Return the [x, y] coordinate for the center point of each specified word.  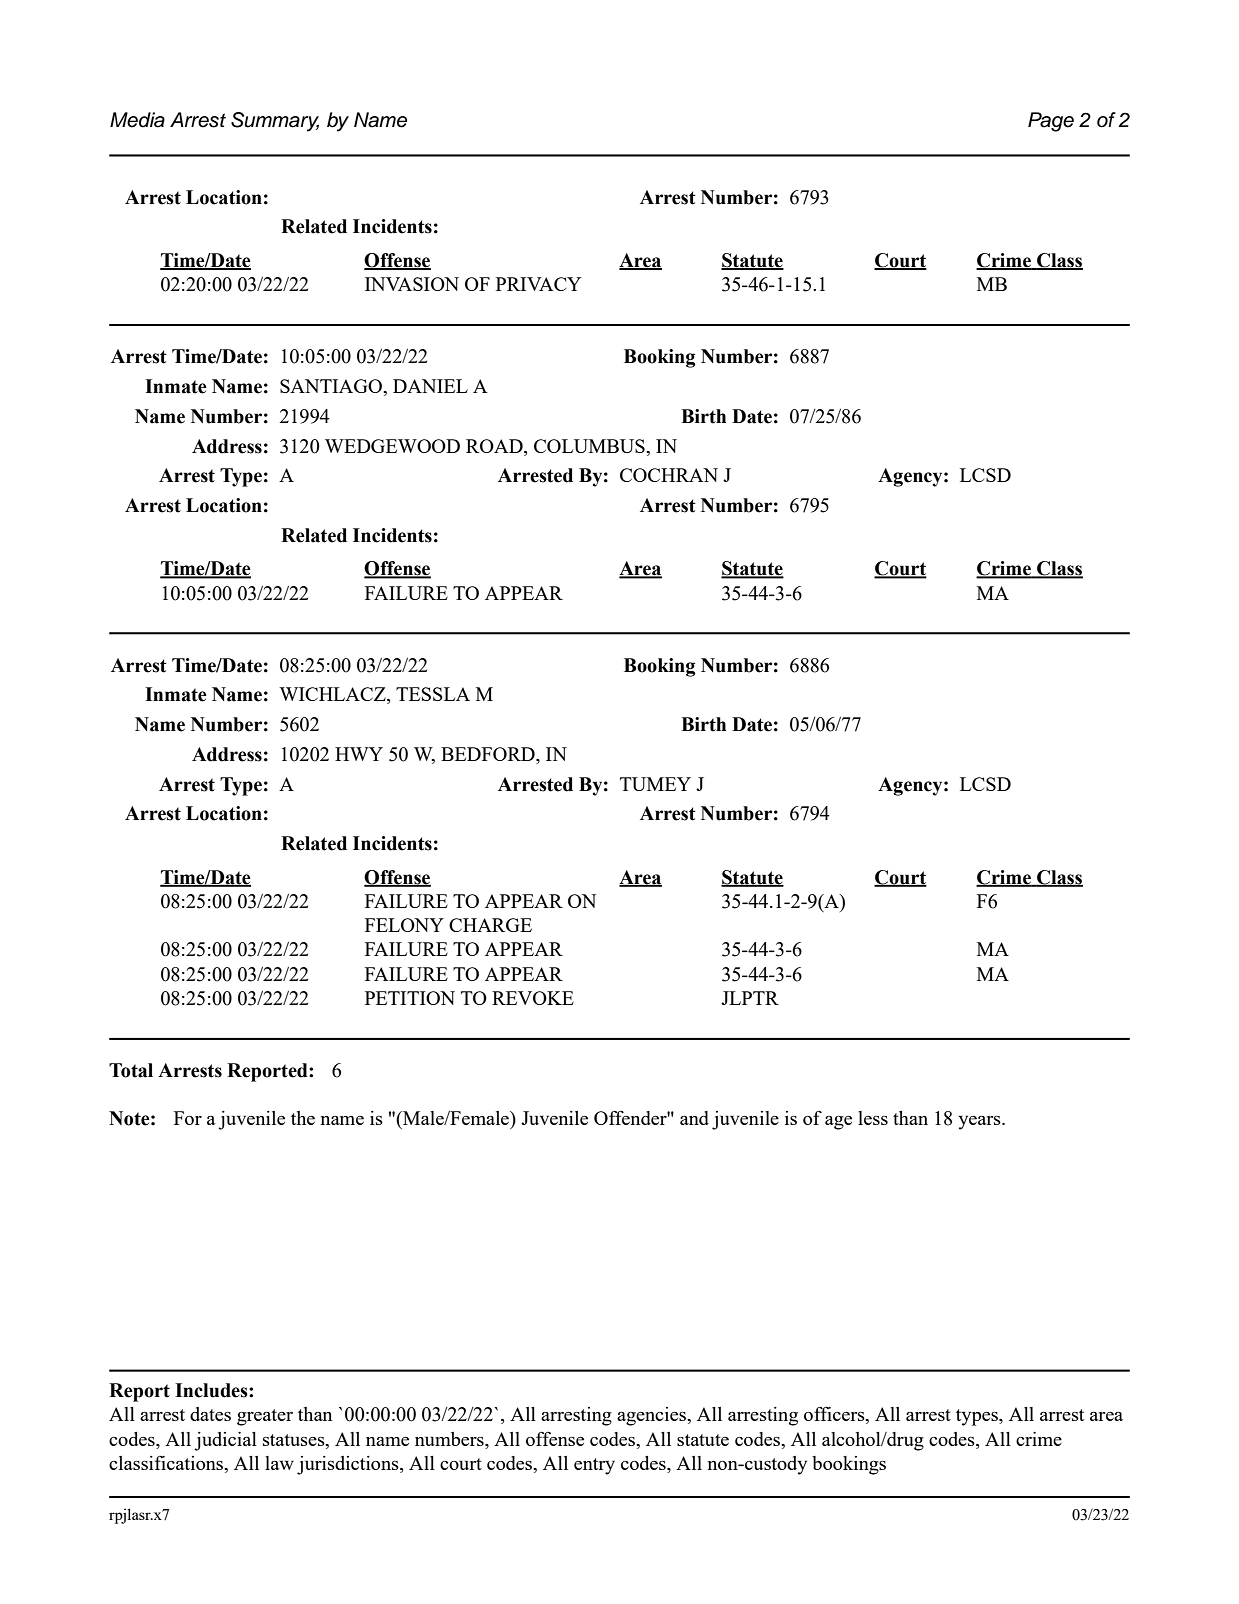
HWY [359, 754]
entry [594, 1466]
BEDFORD [489, 755]
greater [265, 1417]
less [873, 1118]
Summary [275, 122]
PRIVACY [538, 284]
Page [1051, 122]
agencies [652, 1416]
